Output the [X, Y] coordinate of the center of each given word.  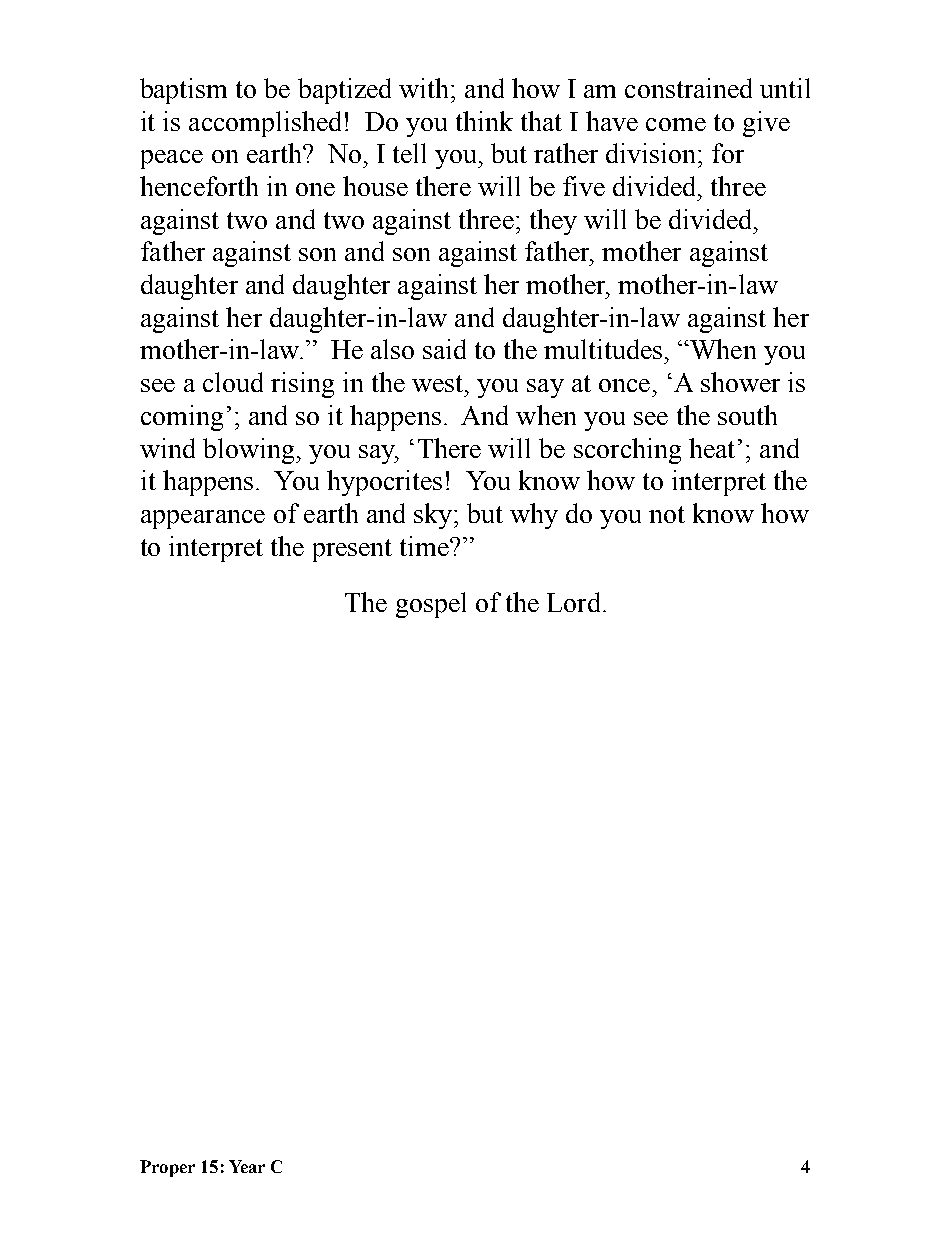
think [484, 121]
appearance [203, 519]
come [676, 124]
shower [740, 382]
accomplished [265, 124]
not [667, 514]
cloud [233, 382]
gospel [431, 605]
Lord [573, 602]
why [534, 516]
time [425, 546]
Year [247, 1166]
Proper [167, 1168]
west [439, 383]
